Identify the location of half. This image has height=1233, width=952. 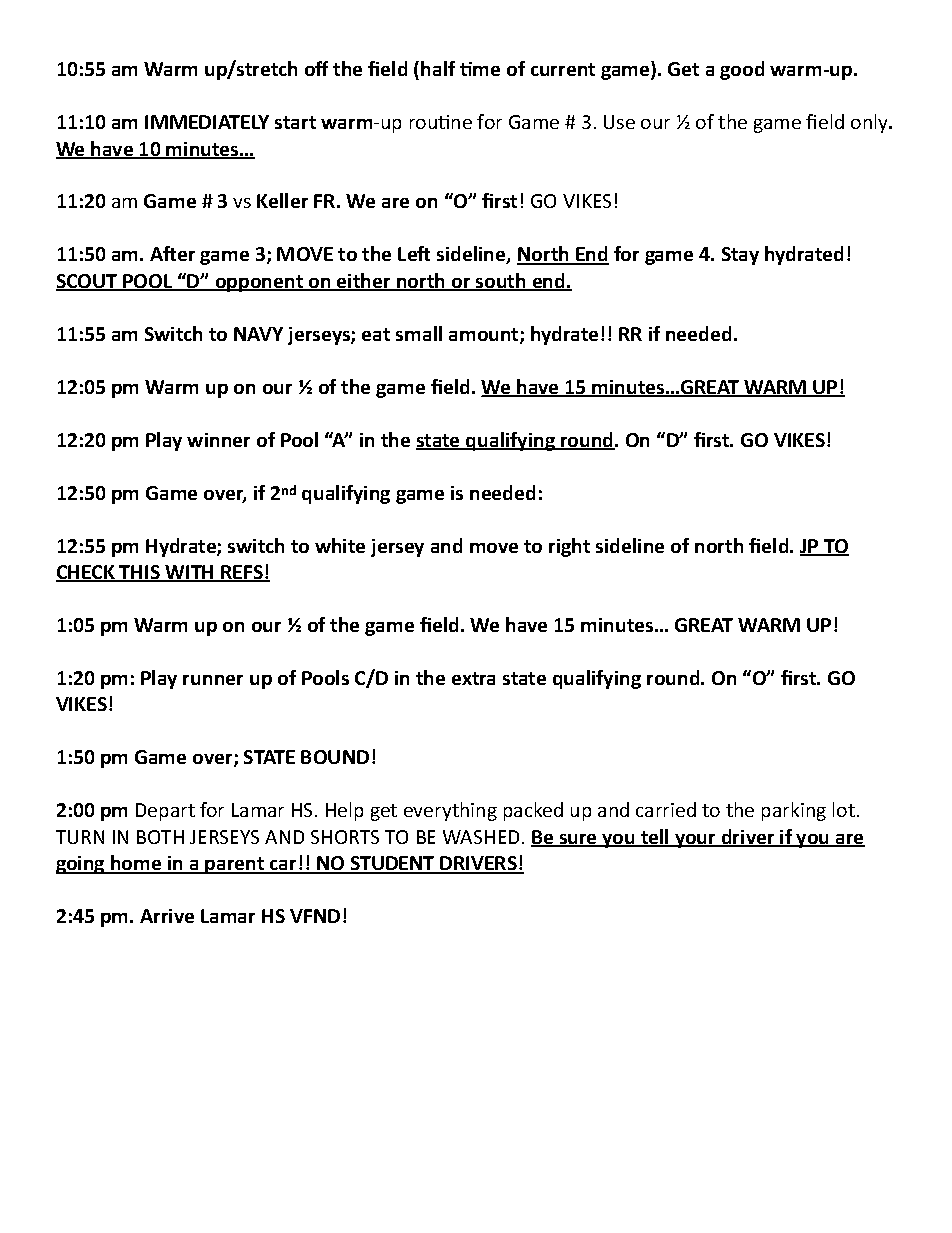
(438, 68).
